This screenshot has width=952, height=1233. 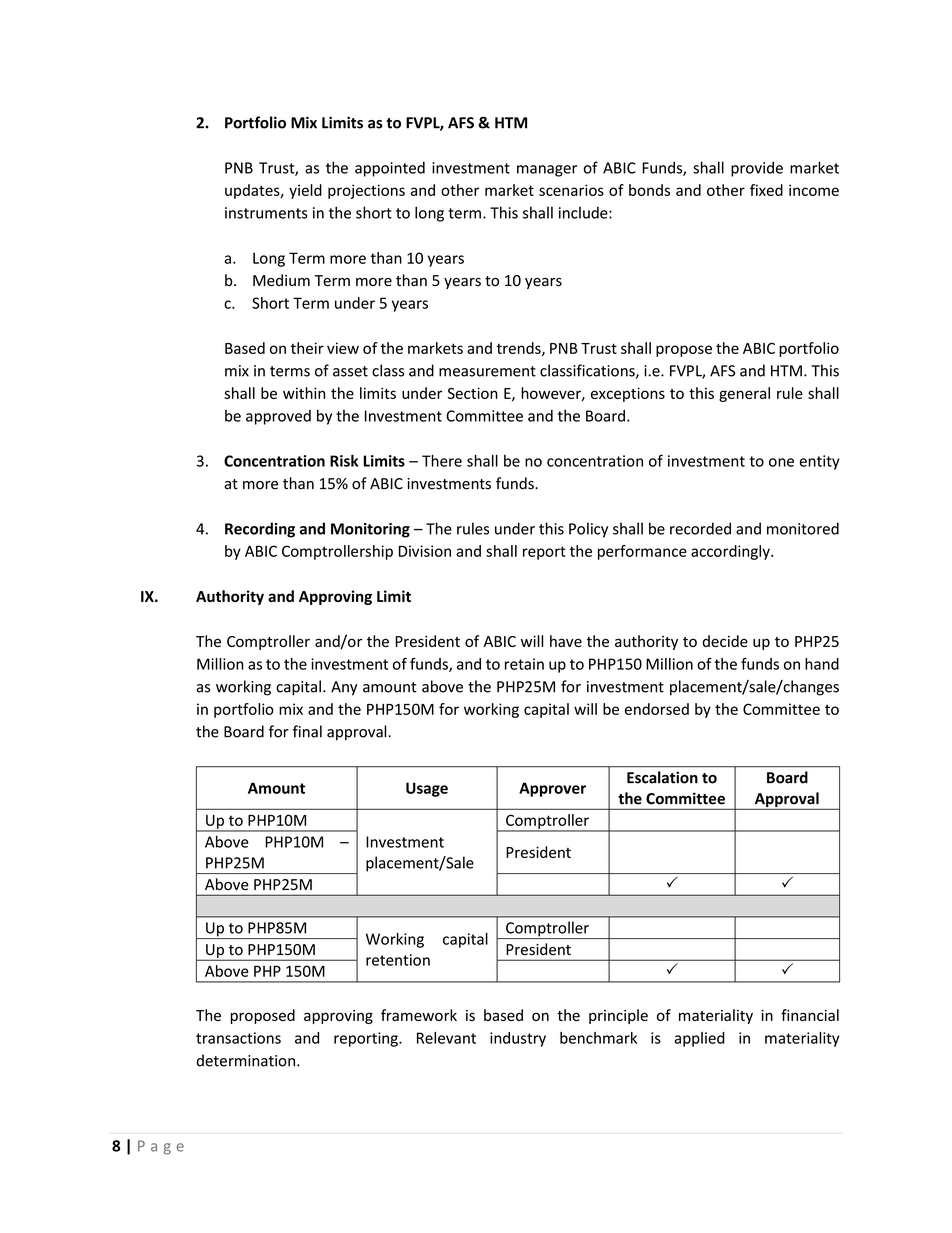 I want to click on Risk, so click(x=344, y=461).
